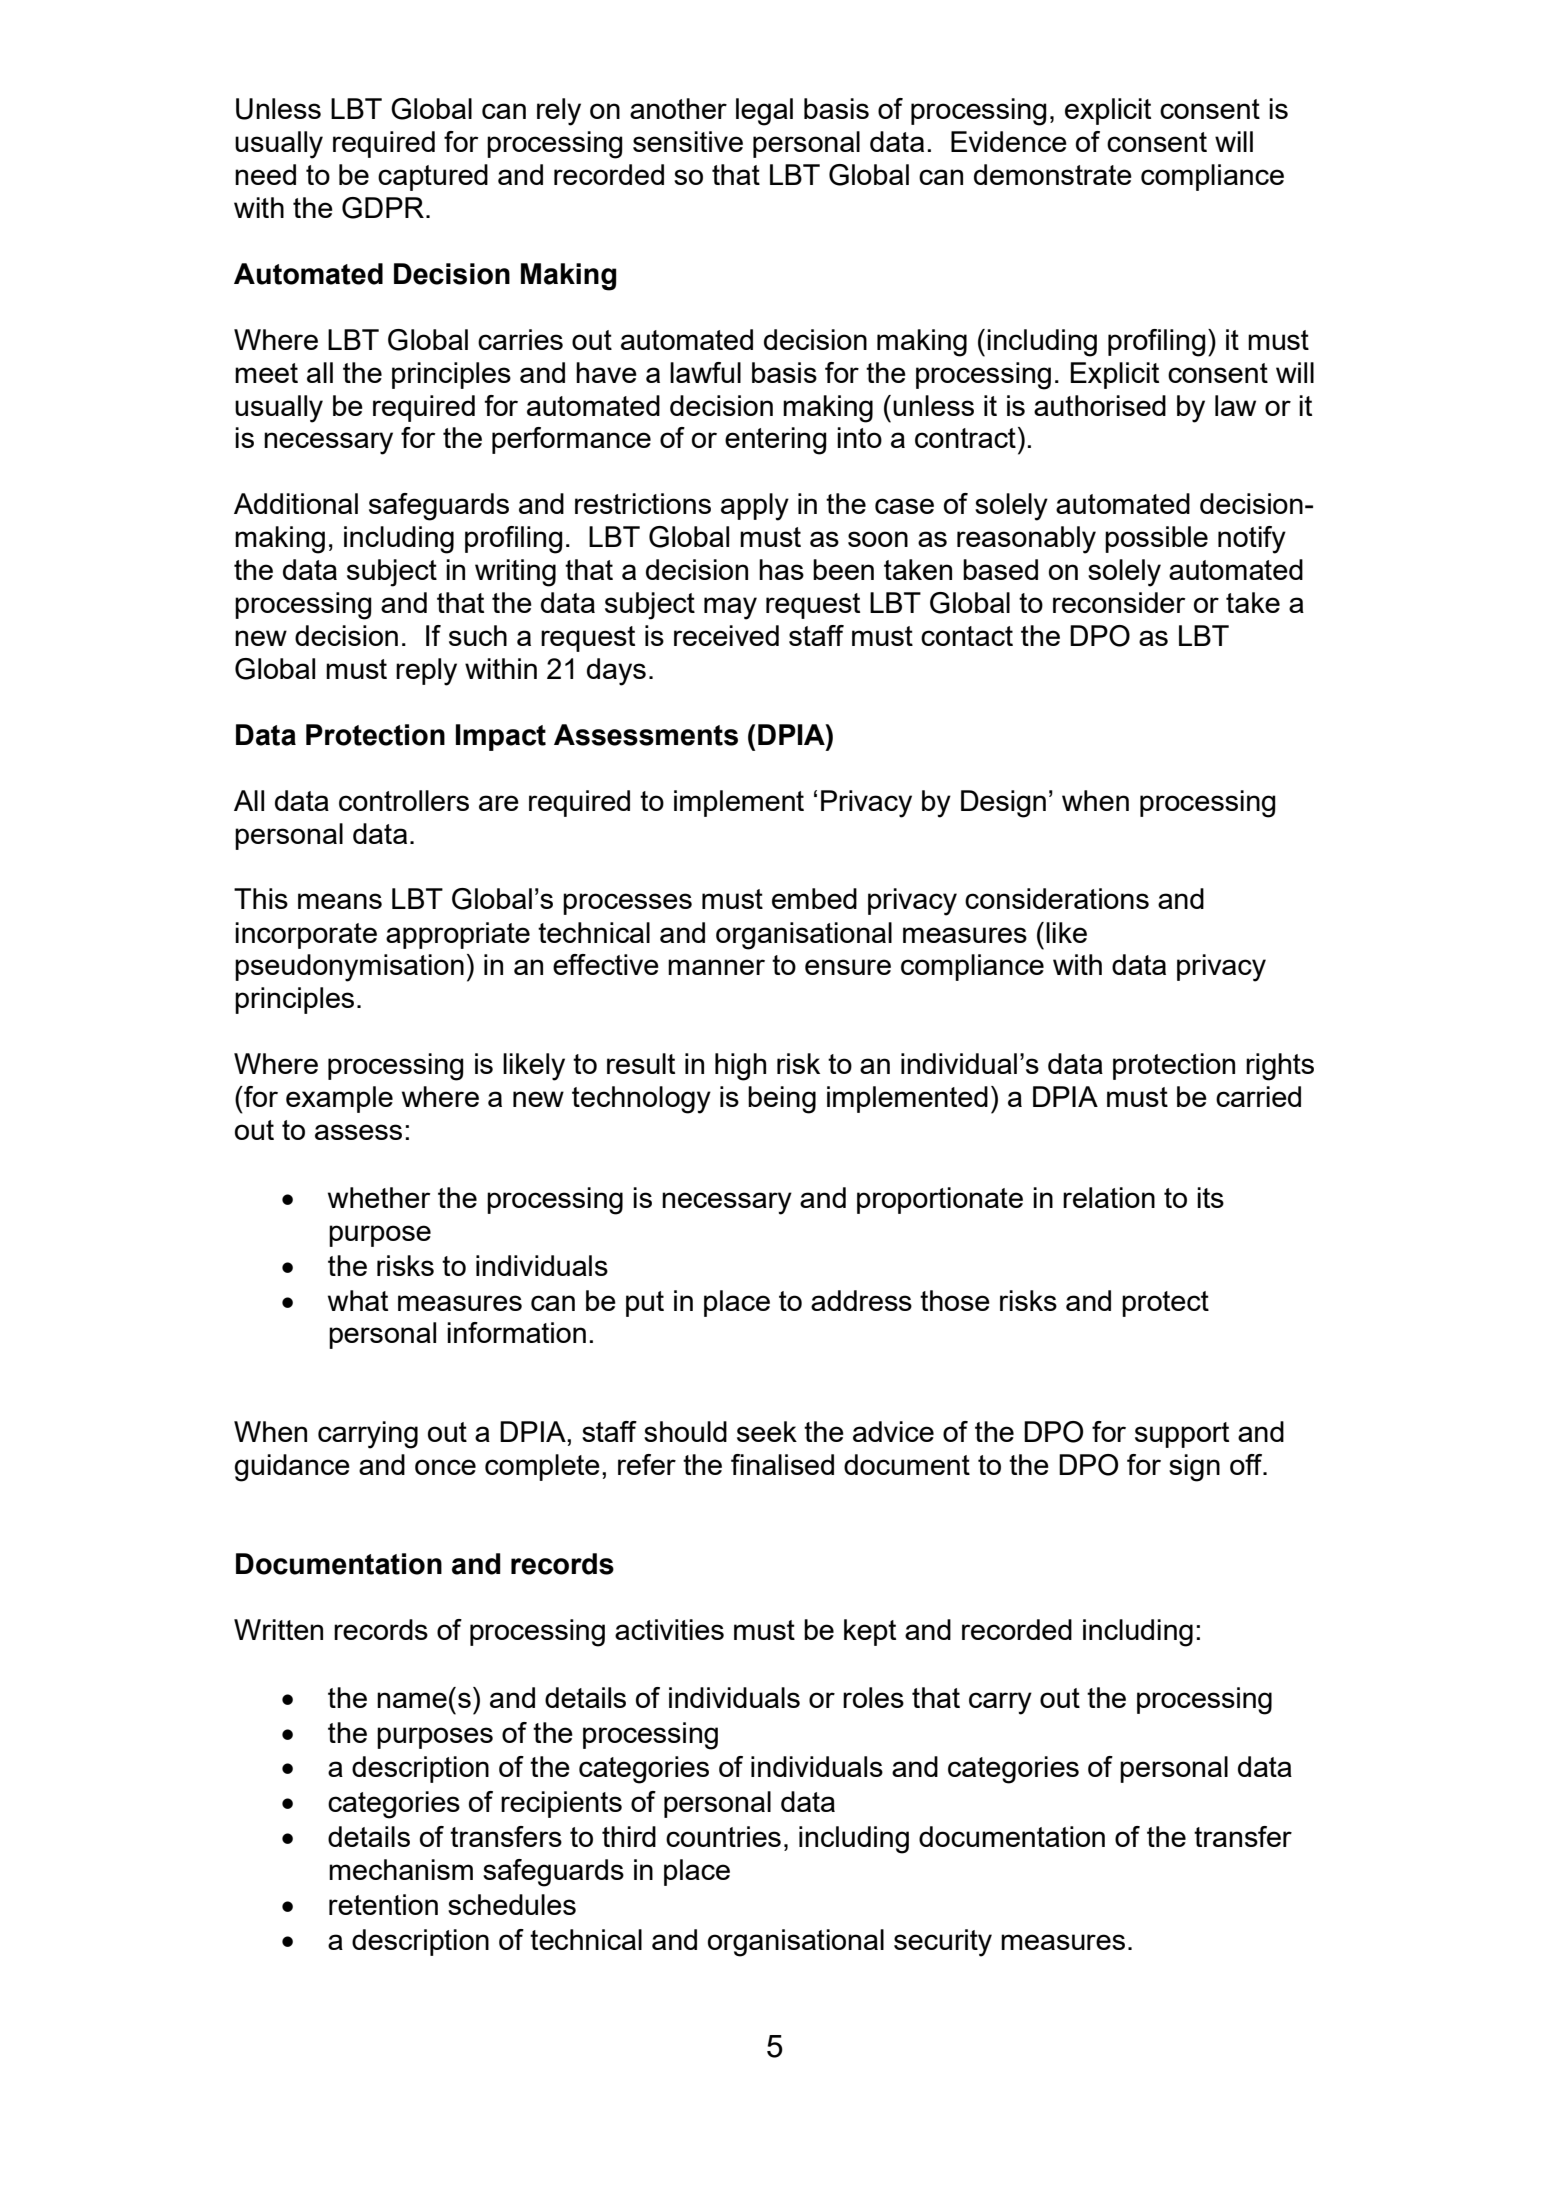 Image resolution: width=1550 pixels, height=2192 pixels. What do you see at coordinates (383, 1904) in the screenshot?
I see `retention` at bounding box center [383, 1904].
